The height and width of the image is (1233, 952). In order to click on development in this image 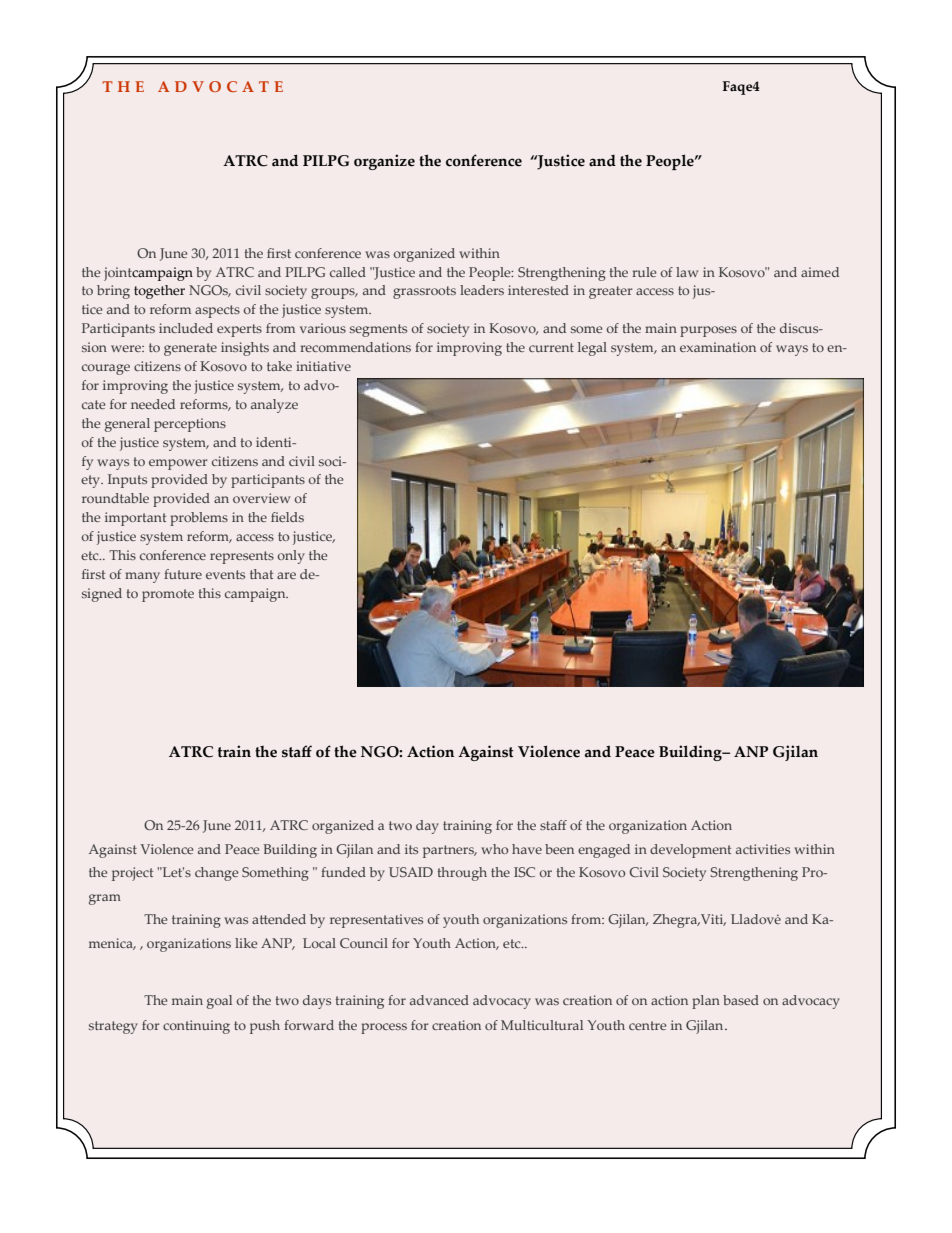, I will do `click(690, 851)`.
